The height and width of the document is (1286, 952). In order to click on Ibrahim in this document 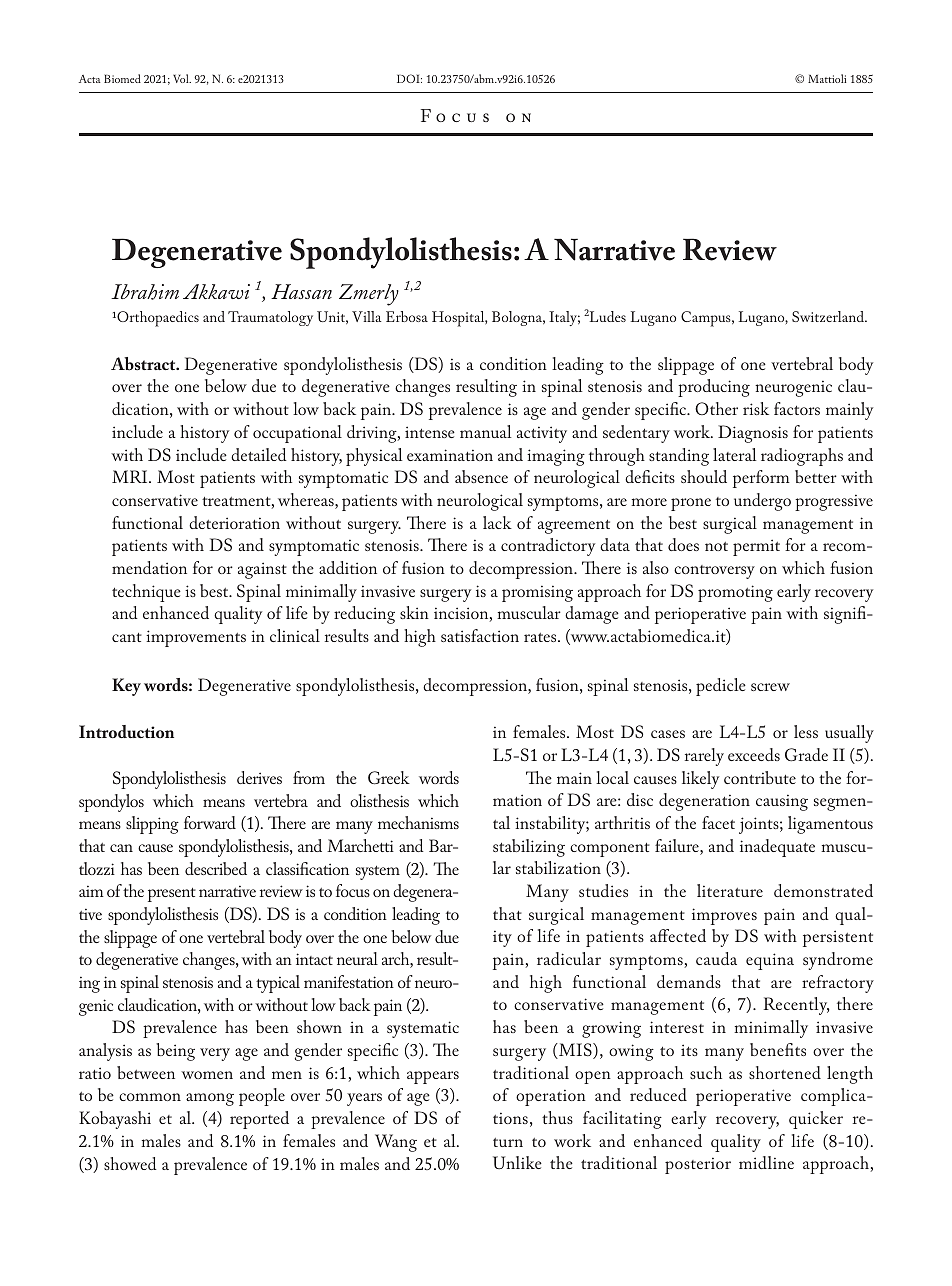, I will do `click(145, 292)`.
